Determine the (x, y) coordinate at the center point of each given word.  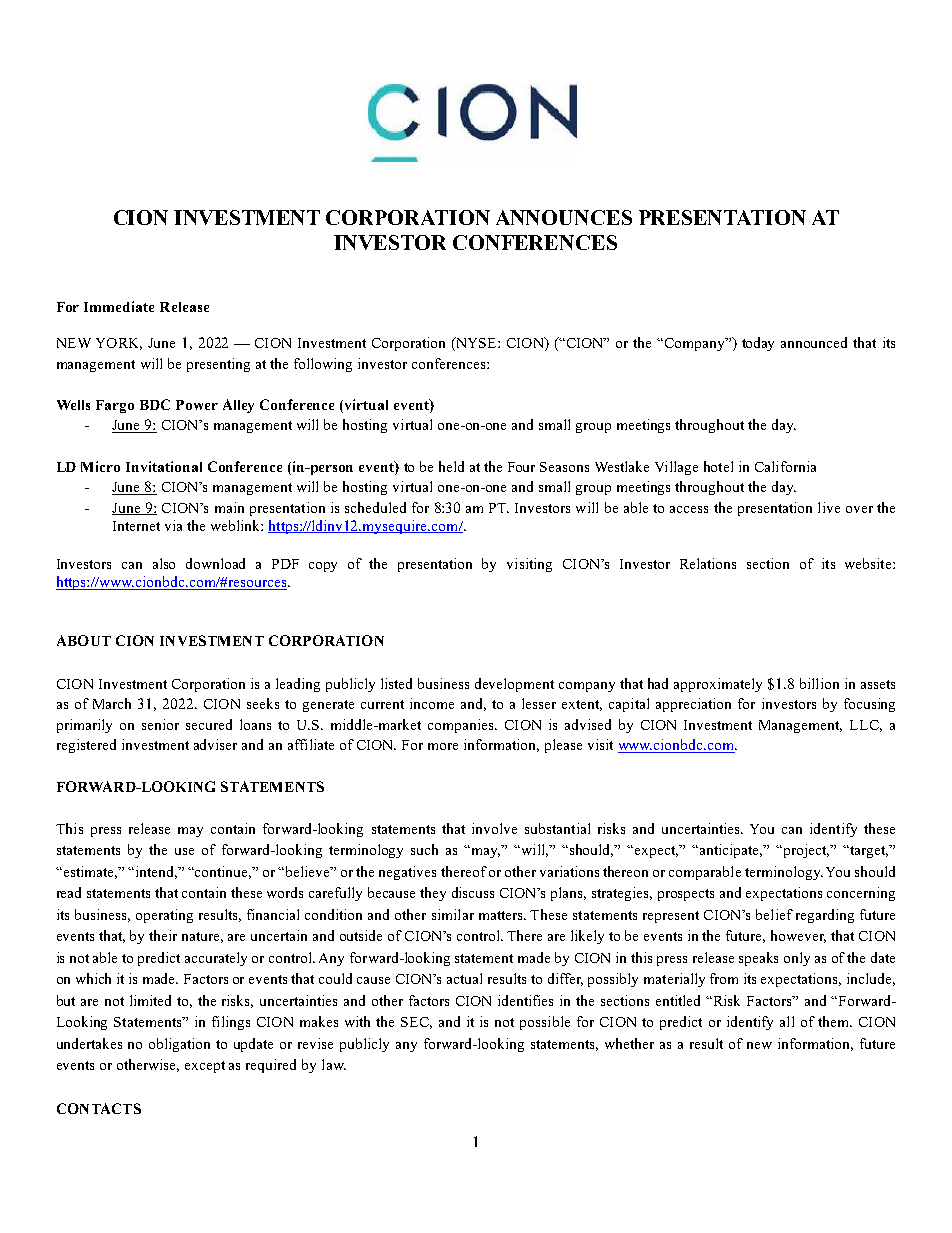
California (785, 466)
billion (819, 683)
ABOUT (84, 640)
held (451, 466)
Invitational (164, 466)
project (805, 851)
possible (545, 1023)
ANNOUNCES (564, 217)
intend (156, 872)
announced (814, 342)
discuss (473, 892)
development (514, 685)
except (205, 1067)
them (835, 1021)
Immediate (119, 306)
